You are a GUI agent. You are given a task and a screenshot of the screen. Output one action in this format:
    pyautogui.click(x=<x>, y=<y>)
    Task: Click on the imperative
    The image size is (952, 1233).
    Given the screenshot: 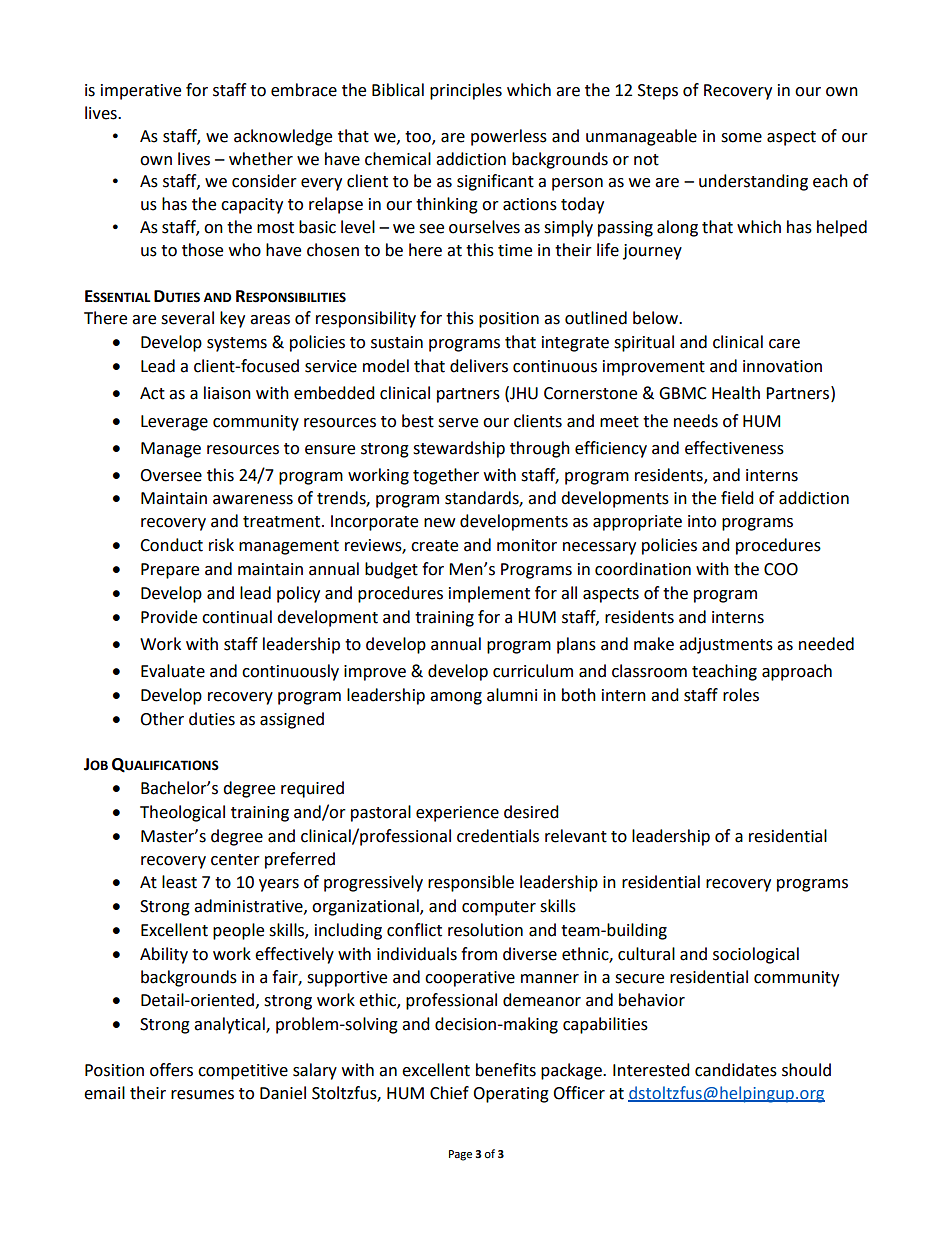 What is the action you would take?
    pyautogui.click(x=141, y=92)
